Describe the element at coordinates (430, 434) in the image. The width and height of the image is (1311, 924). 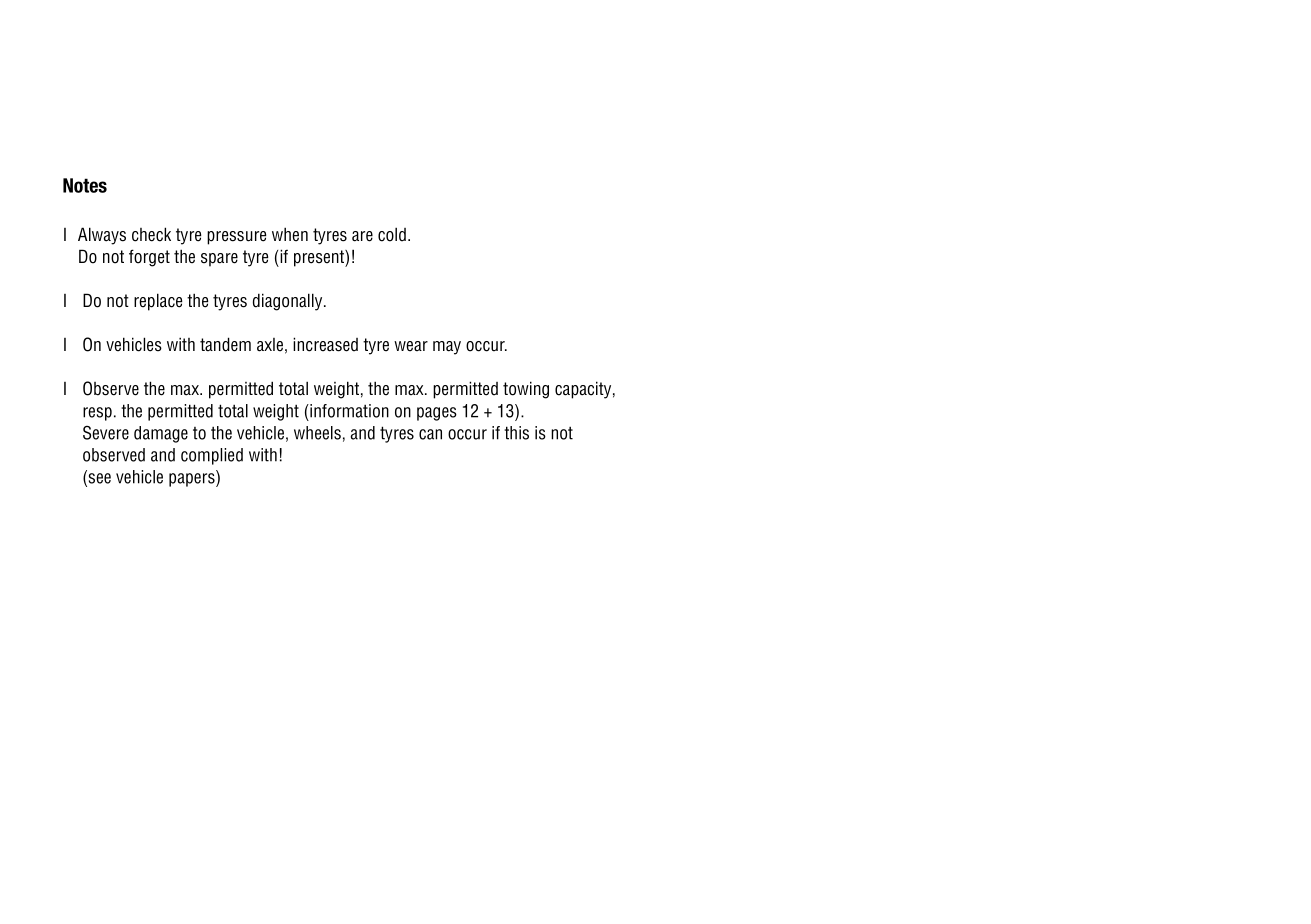
I see `can` at that location.
